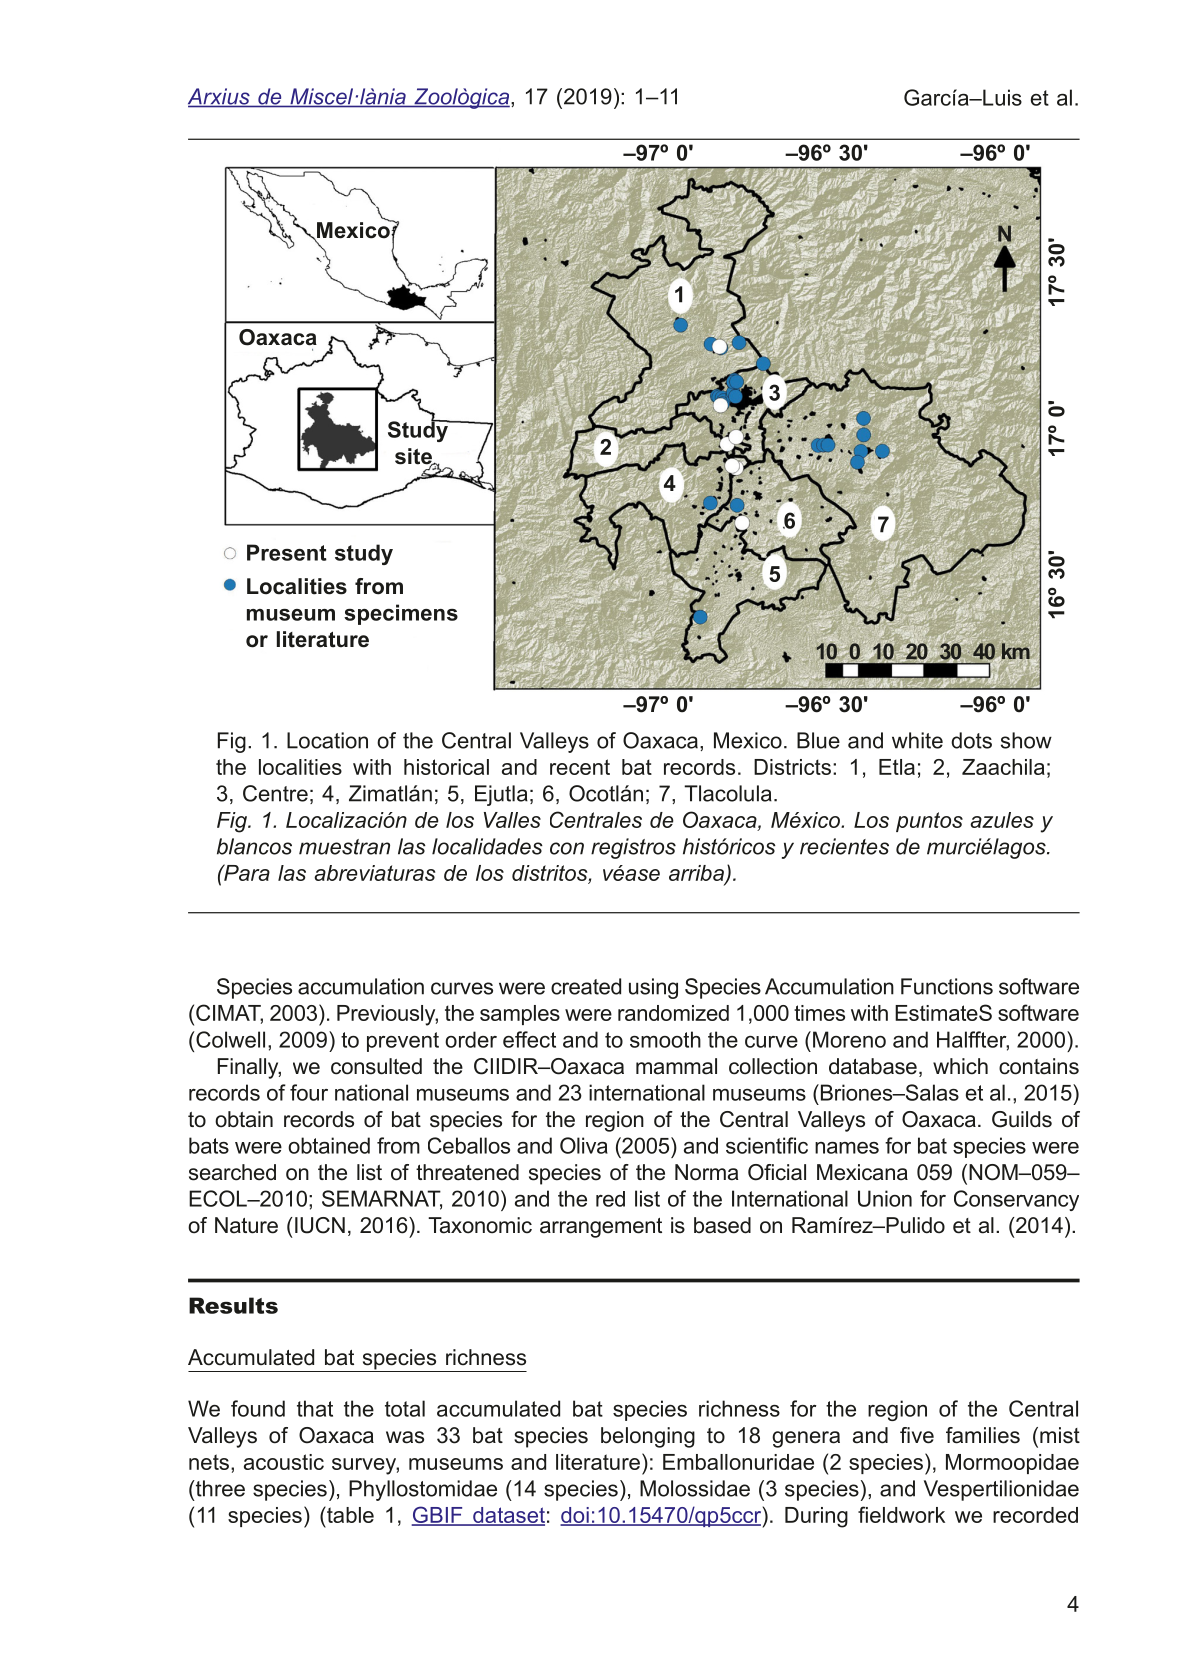 The image size is (1184, 1671). What do you see at coordinates (232, 1172) in the page?
I see `searched` at bounding box center [232, 1172].
